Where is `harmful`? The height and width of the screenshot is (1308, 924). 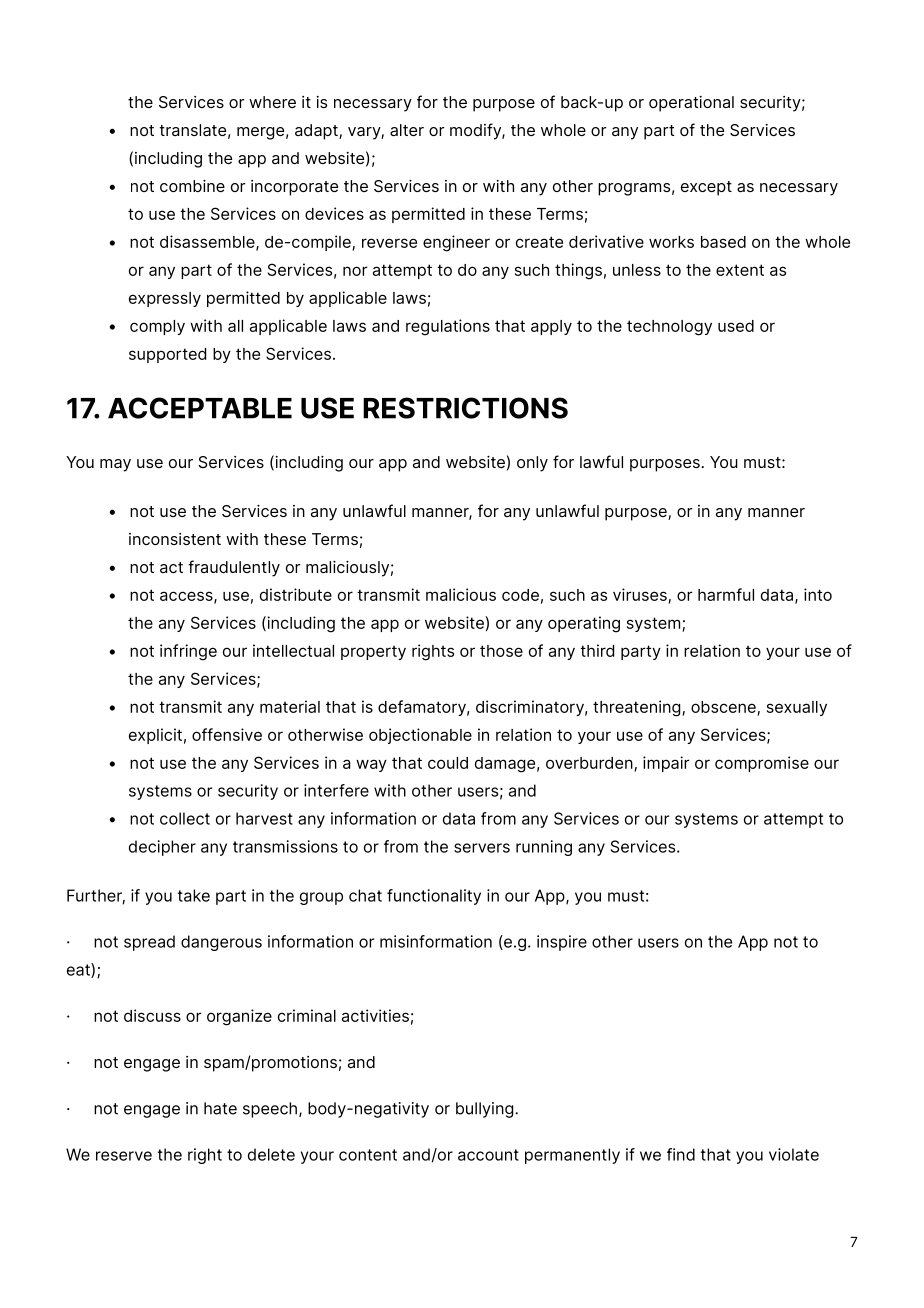
harmful is located at coordinates (726, 594).
